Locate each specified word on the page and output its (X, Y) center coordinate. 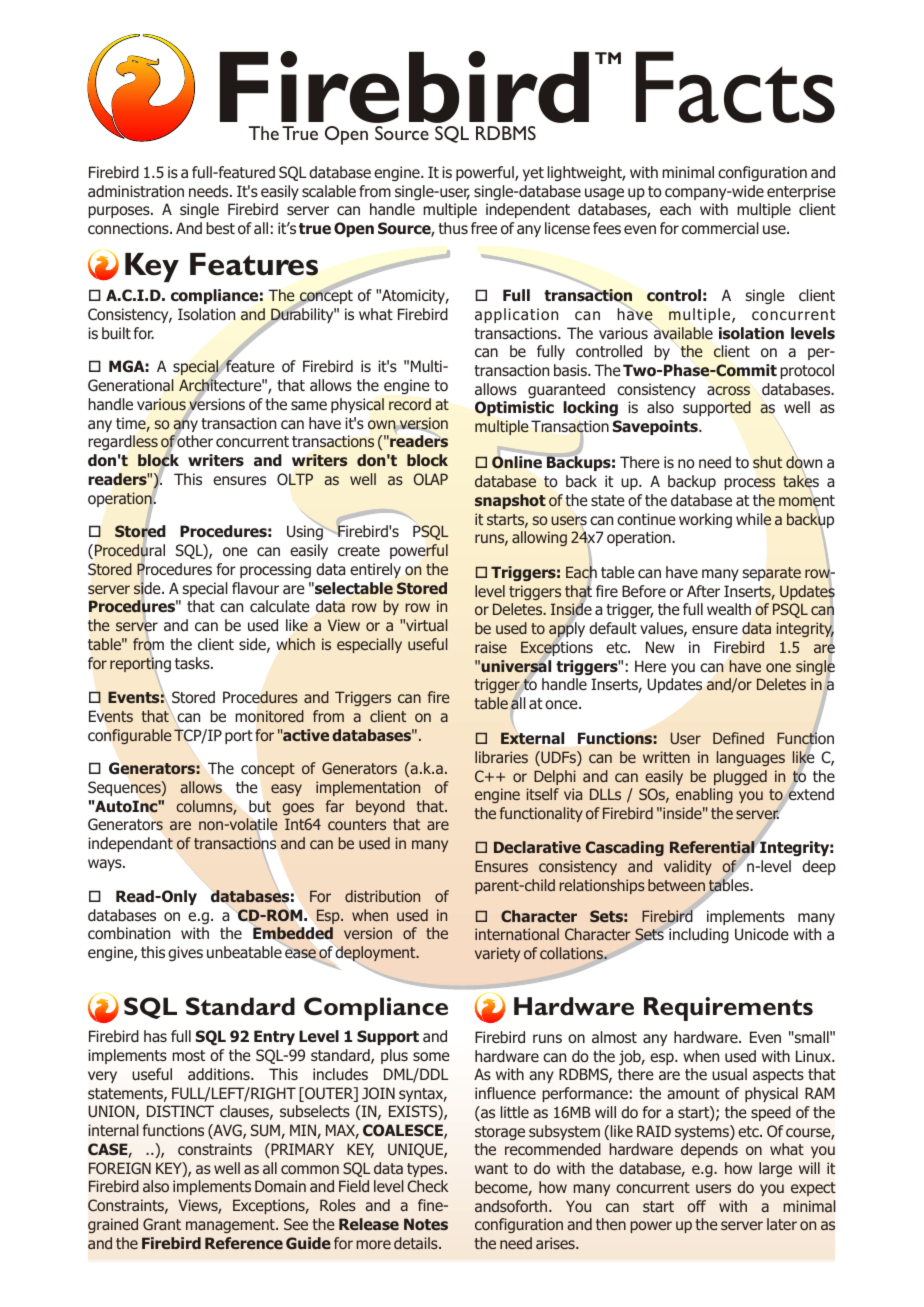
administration (136, 191)
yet (533, 174)
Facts (735, 87)
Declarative (537, 847)
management (231, 1226)
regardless (123, 442)
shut (767, 462)
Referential (712, 847)
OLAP (430, 479)
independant (130, 844)
